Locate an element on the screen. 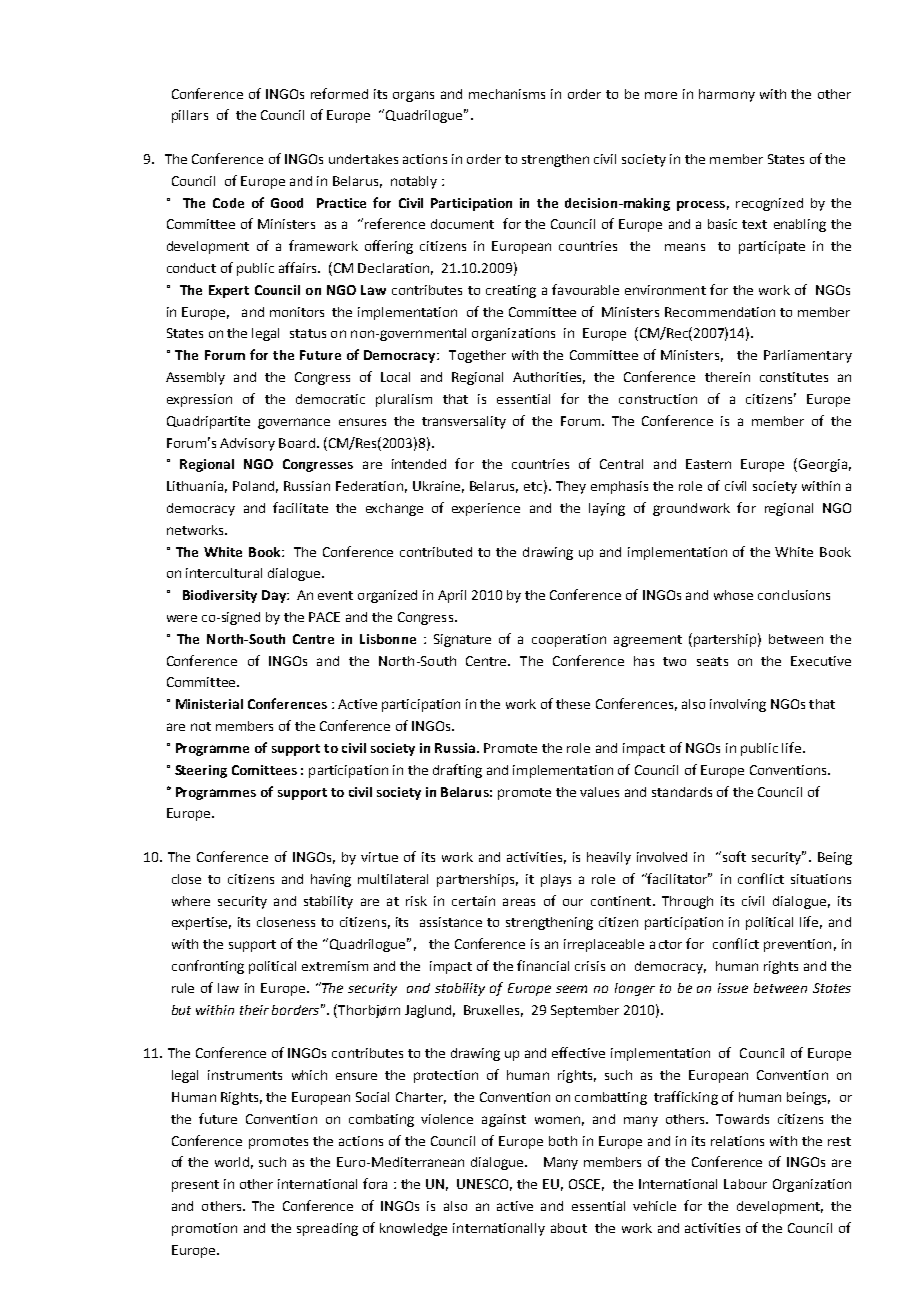 The width and height of the screenshot is (924, 1308). cooperation is located at coordinates (569, 640).
